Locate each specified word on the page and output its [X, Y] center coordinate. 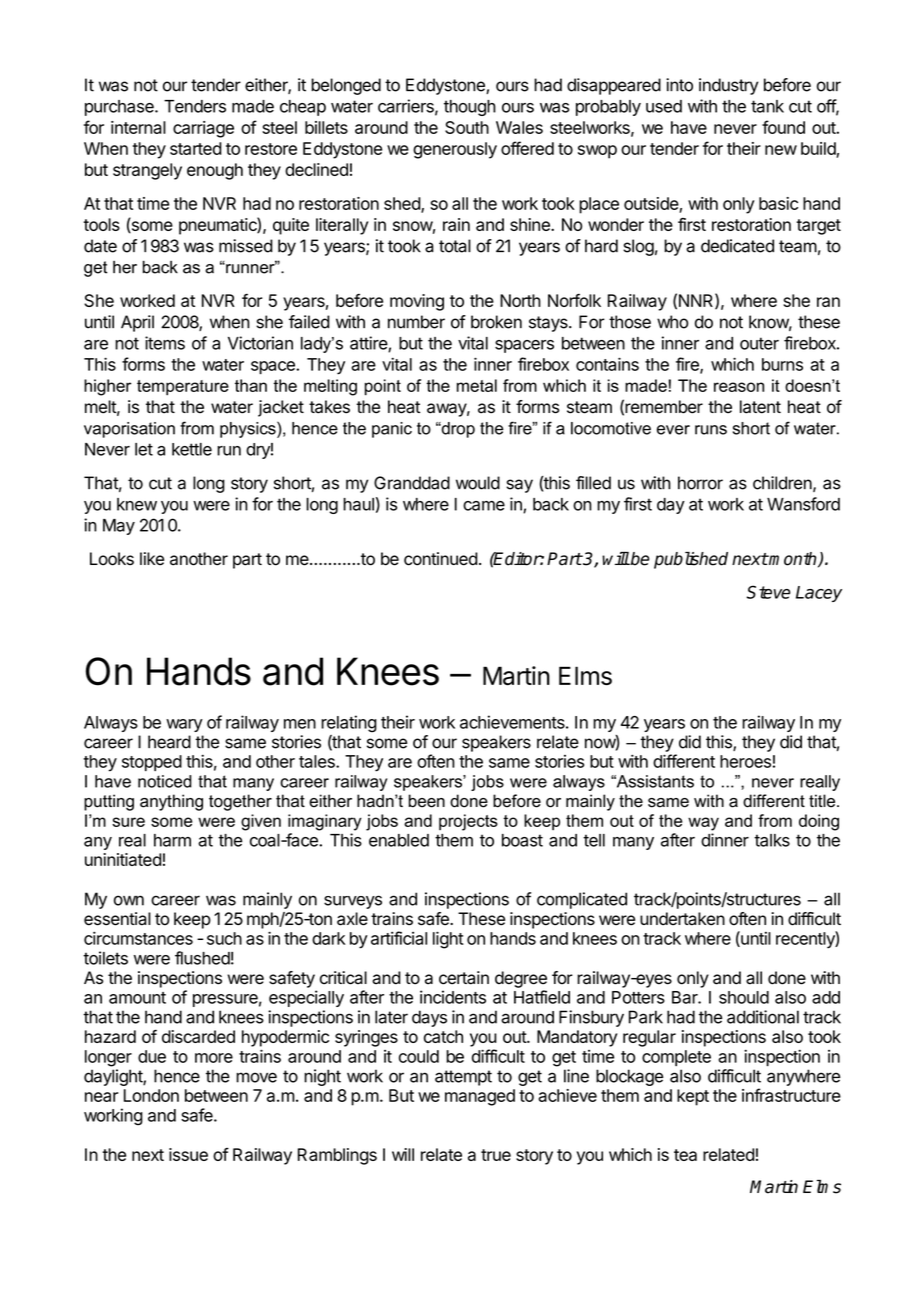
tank [767, 106]
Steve [768, 592]
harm [172, 840]
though [470, 108]
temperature [183, 388]
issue [188, 1154]
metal [477, 385]
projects [468, 822]
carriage [203, 129]
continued [441, 559]
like [152, 559]
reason [739, 387]
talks [772, 840]
